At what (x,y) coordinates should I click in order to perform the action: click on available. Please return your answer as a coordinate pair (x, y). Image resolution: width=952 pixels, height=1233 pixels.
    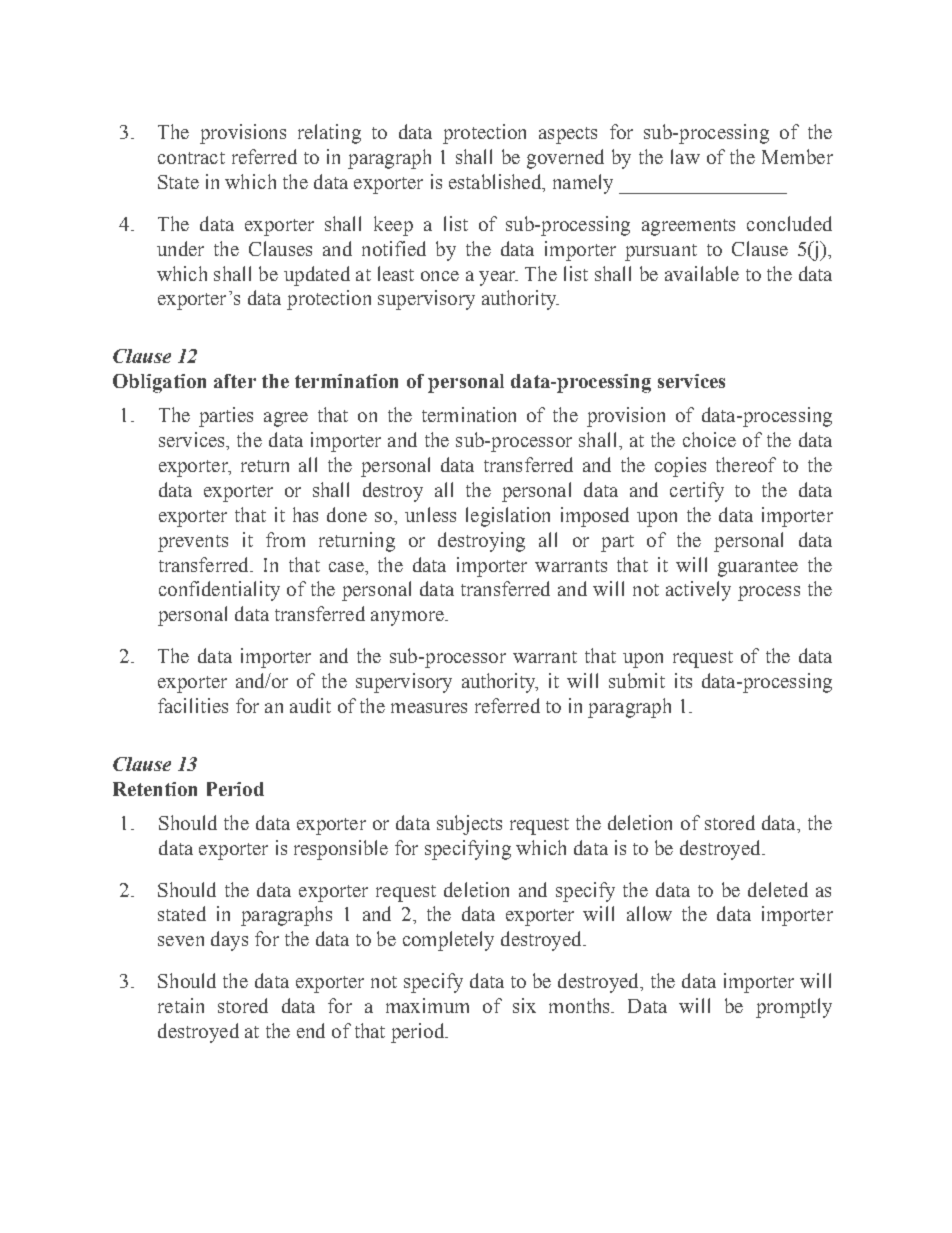
    Looking at the image, I should click on (702, 273).
